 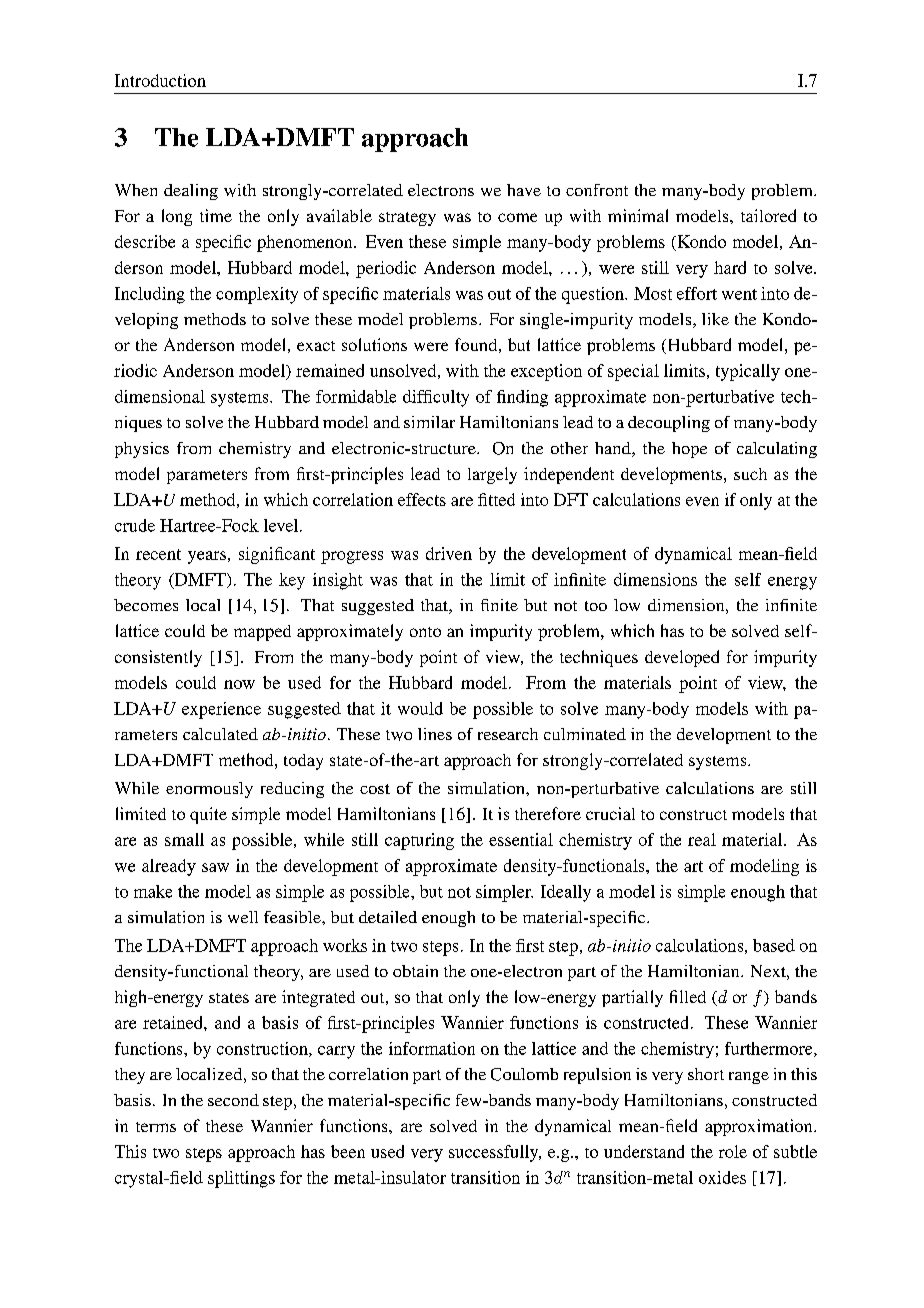 I want to click on Introduction, so click(x=160, y=80).
